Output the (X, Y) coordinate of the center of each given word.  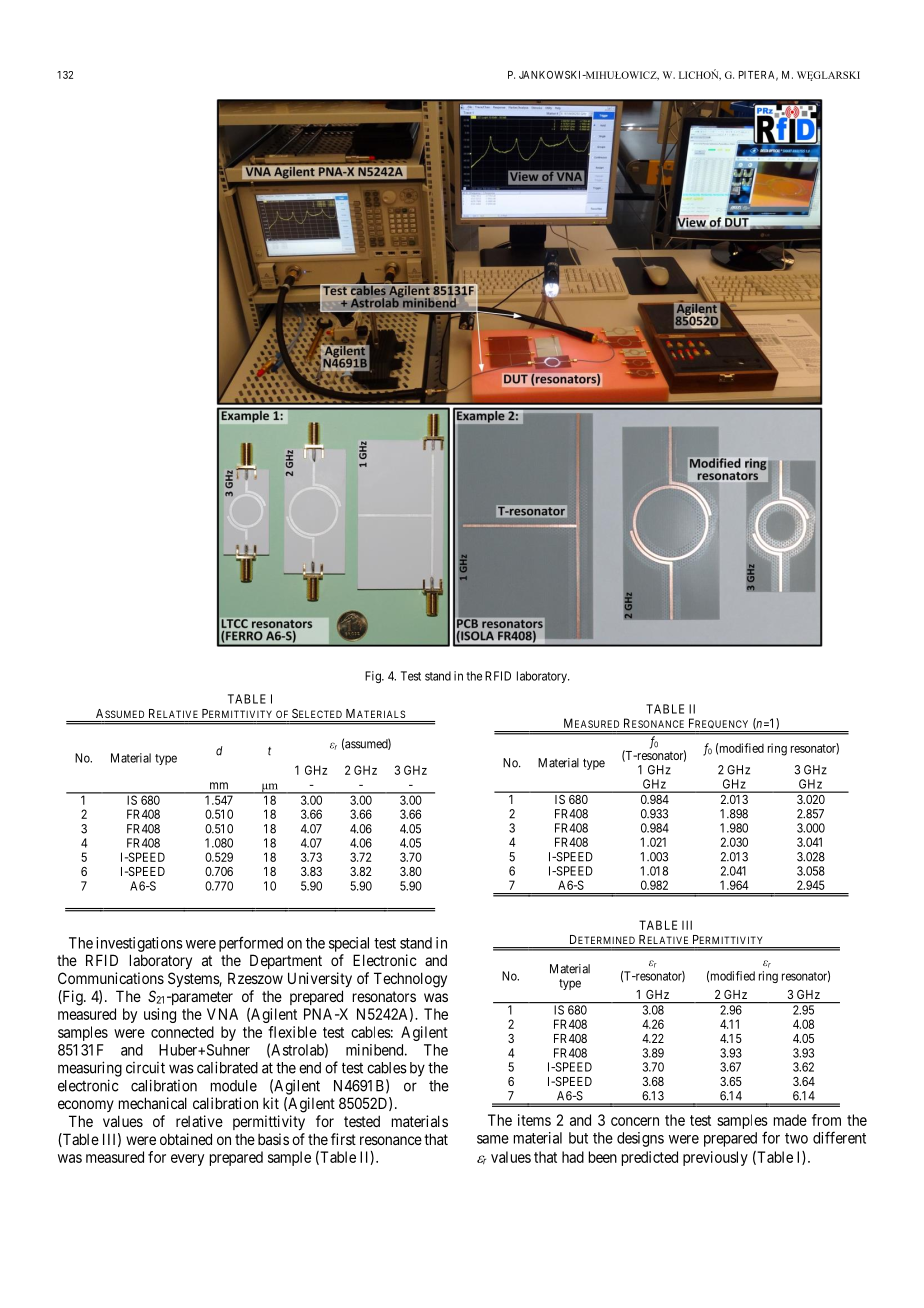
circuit (145, 1068)
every (187, 1160)
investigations (139, 944)
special (349, 944)
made (790, 1120)
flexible (292, 1032)
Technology (410, 980)
